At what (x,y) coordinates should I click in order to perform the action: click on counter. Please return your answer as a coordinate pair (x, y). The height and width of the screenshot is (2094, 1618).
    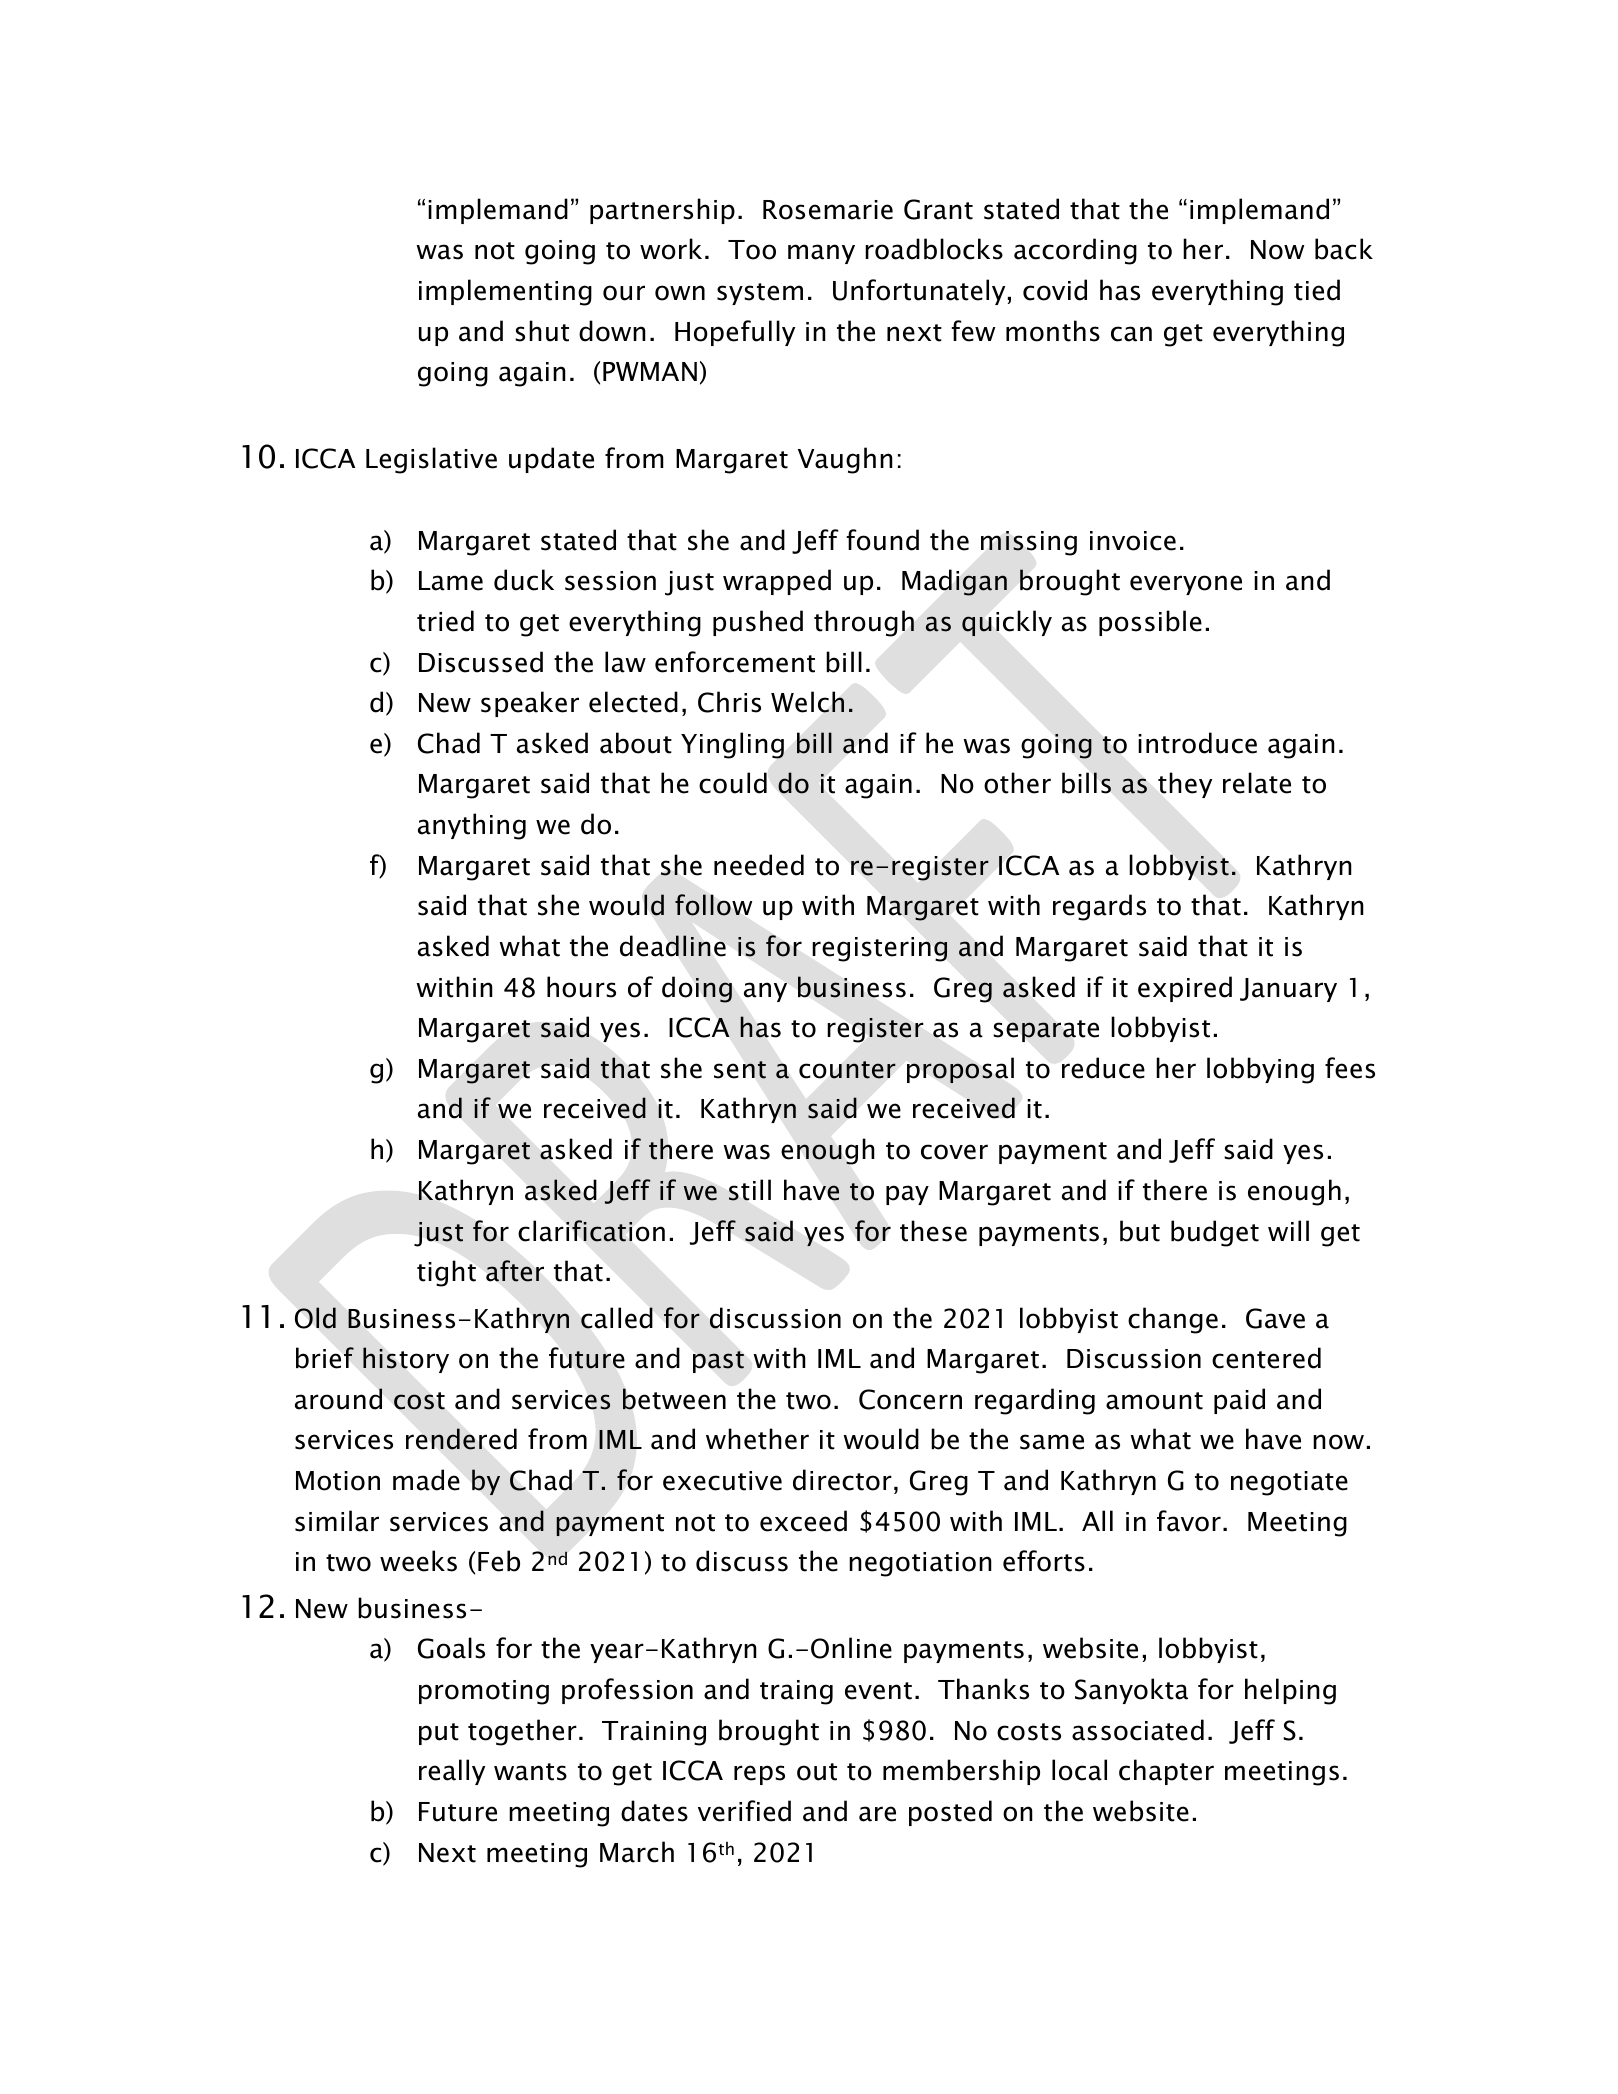
    Looking at the image, I should click on (847, 1070).
